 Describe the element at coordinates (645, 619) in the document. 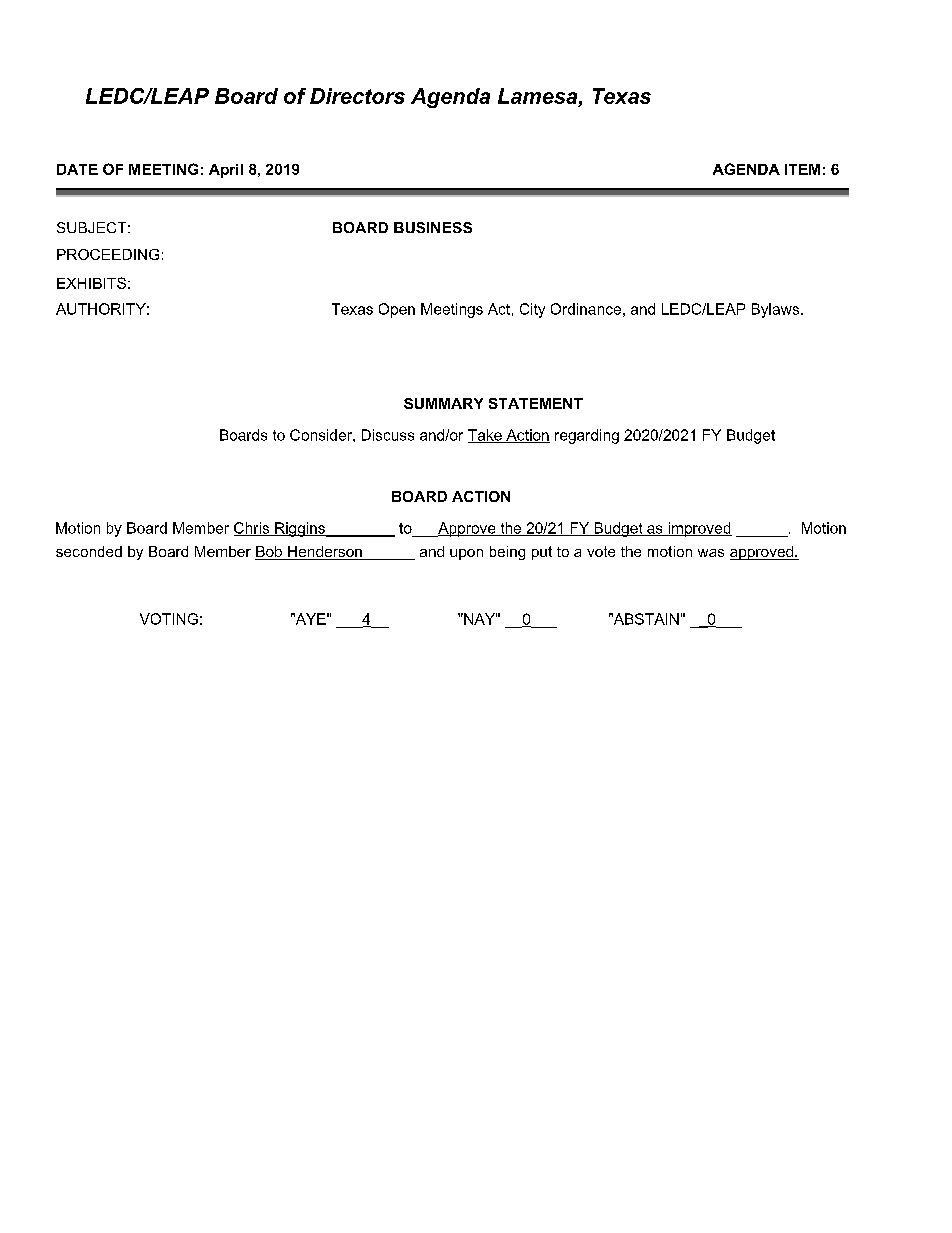

I see `ABSTAIN` at that location.
